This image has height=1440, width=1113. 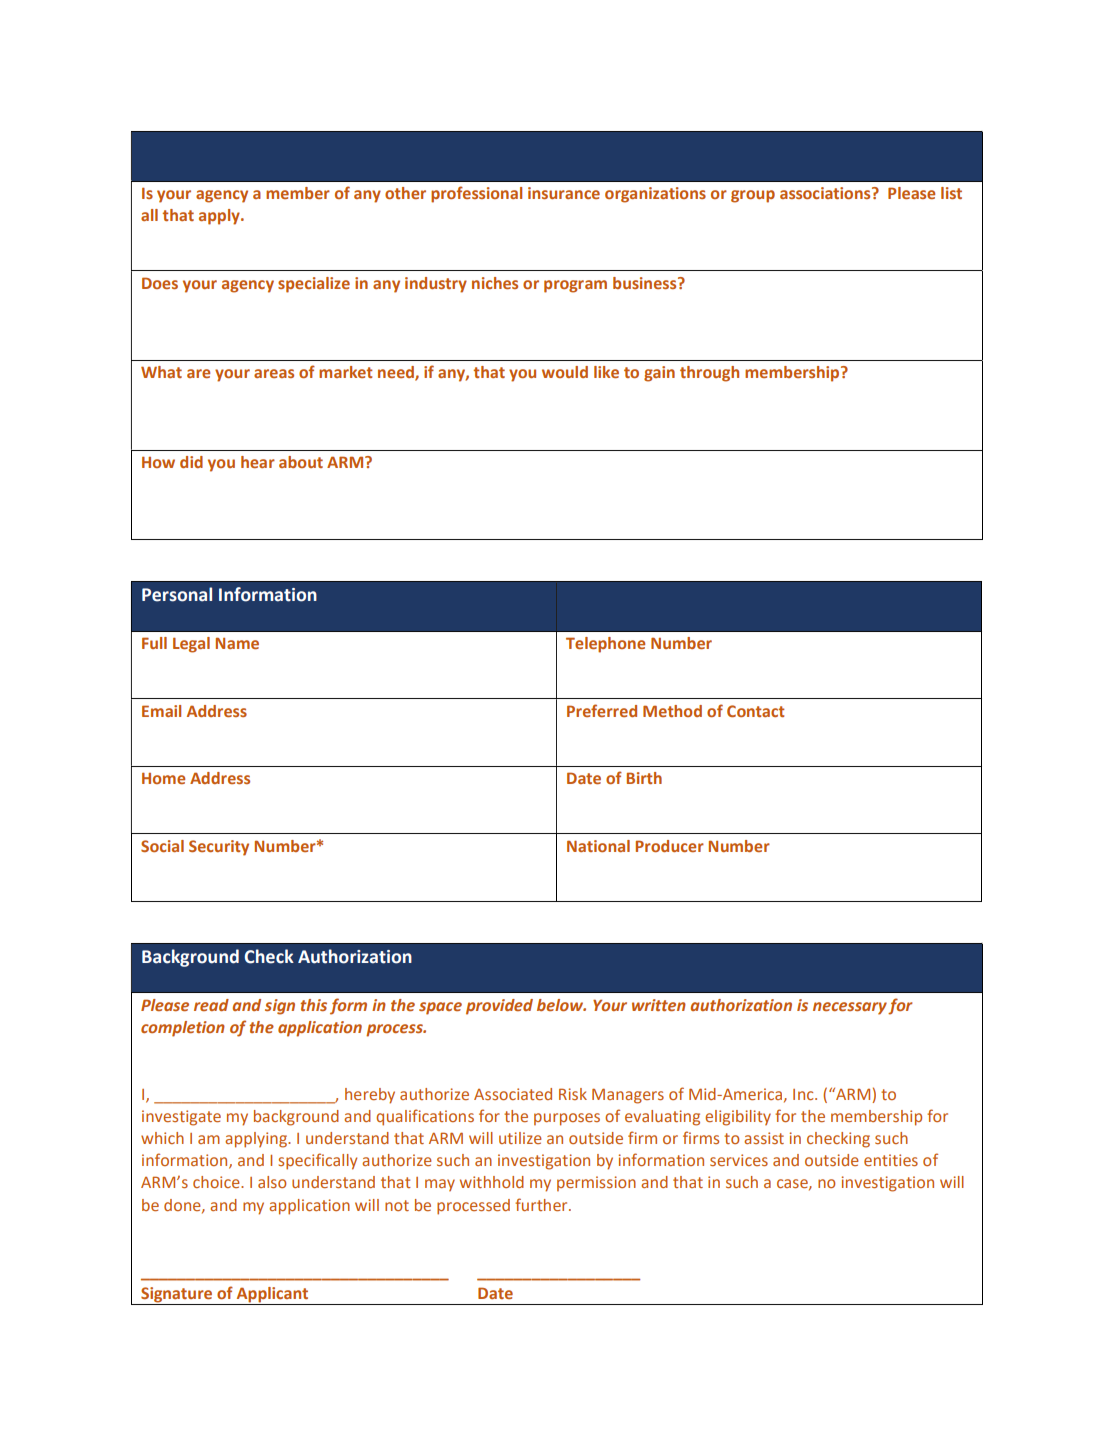 What do you see at coordinates (826, 193) in the image?
I see `associations` at bounding box center [826, 193].
